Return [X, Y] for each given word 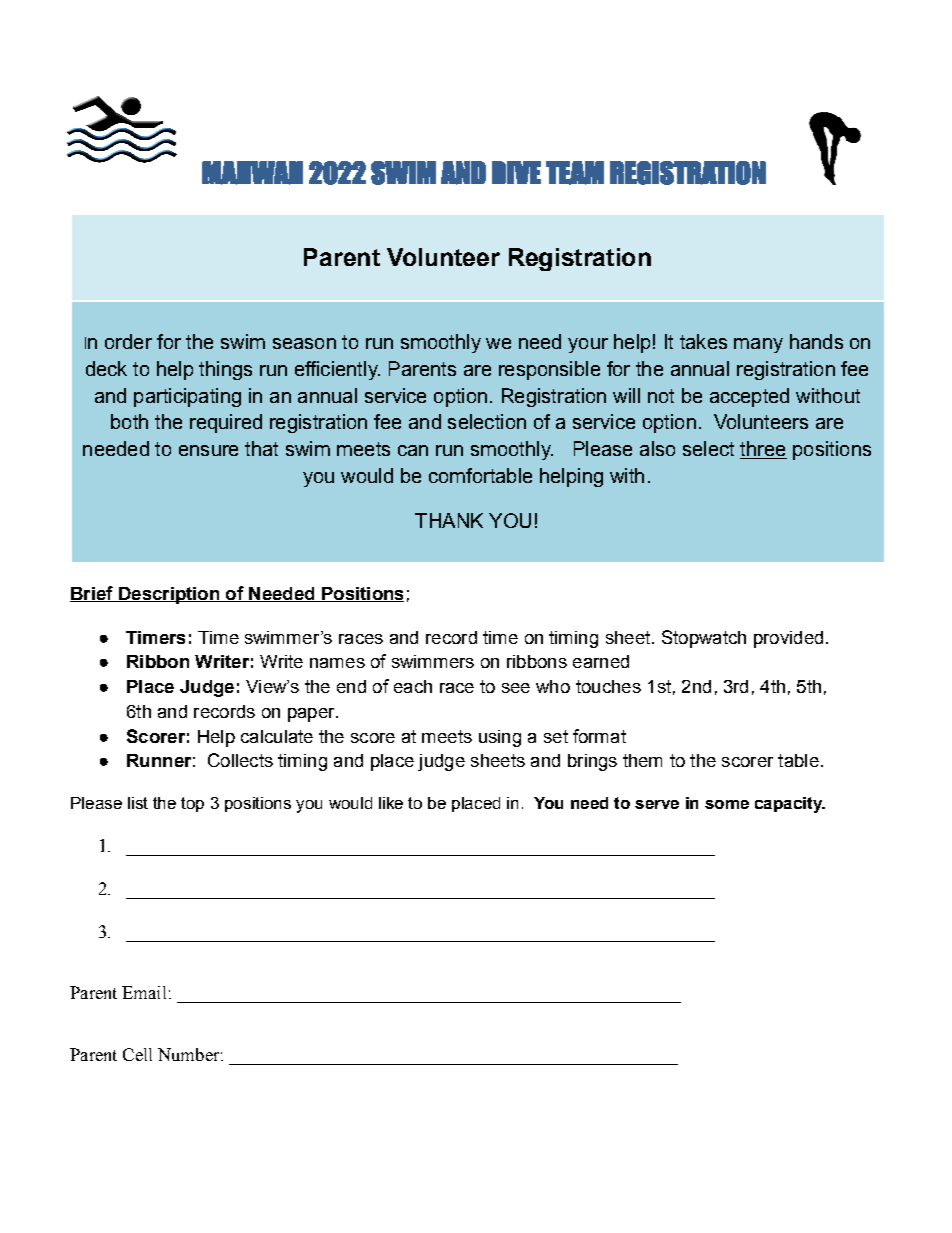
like [391, 803]
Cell [137, 1054]
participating [187, 397]
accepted [749, 397]
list [138, 803]
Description [169, 595]
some [727, 804]
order [128, 341]
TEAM [575, 173]
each [413, 686]
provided [788, 639]
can [413, 450]
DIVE [516, 172]
